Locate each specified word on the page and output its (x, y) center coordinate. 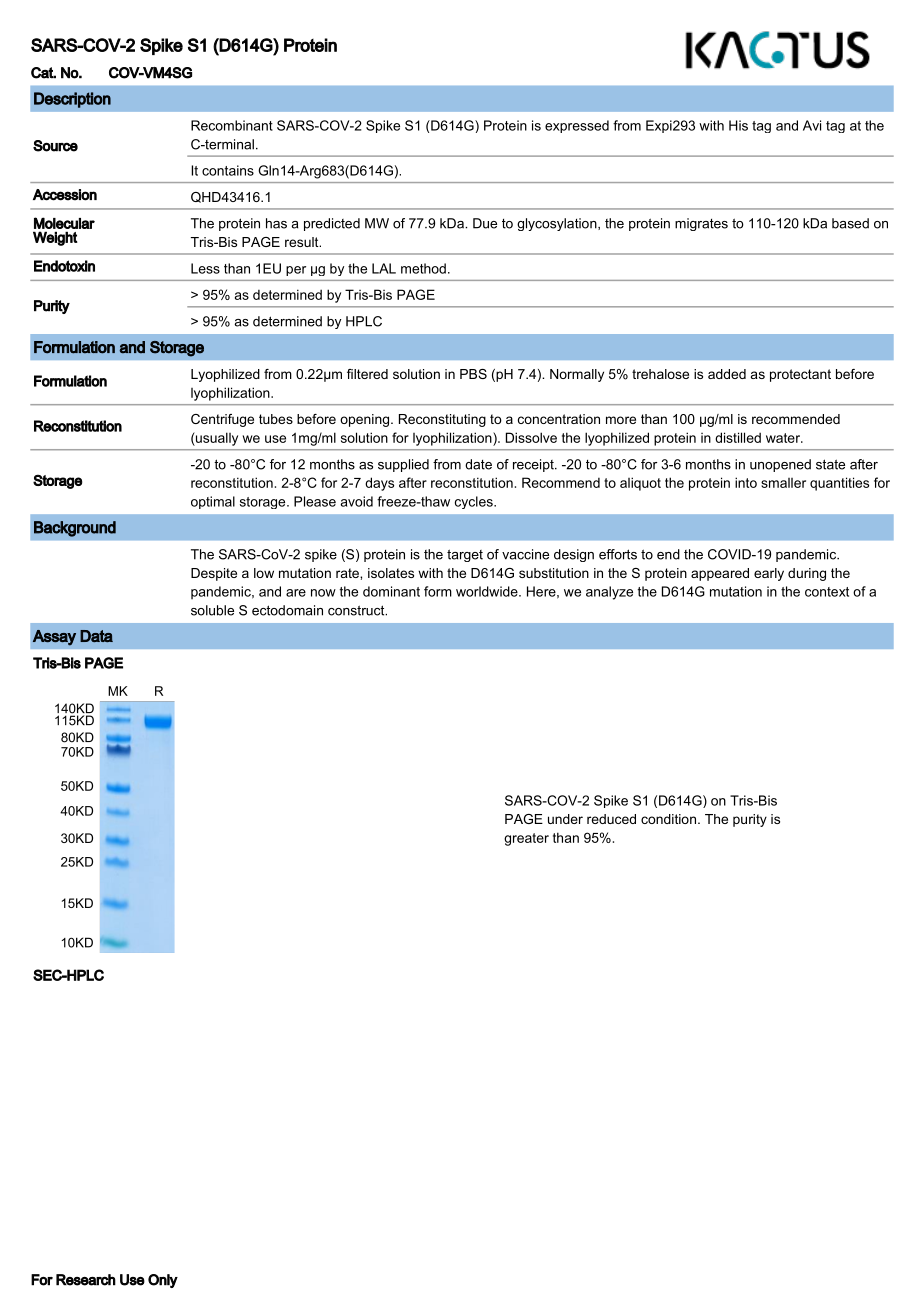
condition (668, 819)
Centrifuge (222, 420)
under (565, 819)
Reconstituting (442, 420)
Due (485, 223)
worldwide (488, 591)
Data (96, 636)
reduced (611, 819)
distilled (738, 437)
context (827, 592)
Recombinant (232, 125)
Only (163, 1281)
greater (526, 839)
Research (86, 1280)
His (738, 125)
